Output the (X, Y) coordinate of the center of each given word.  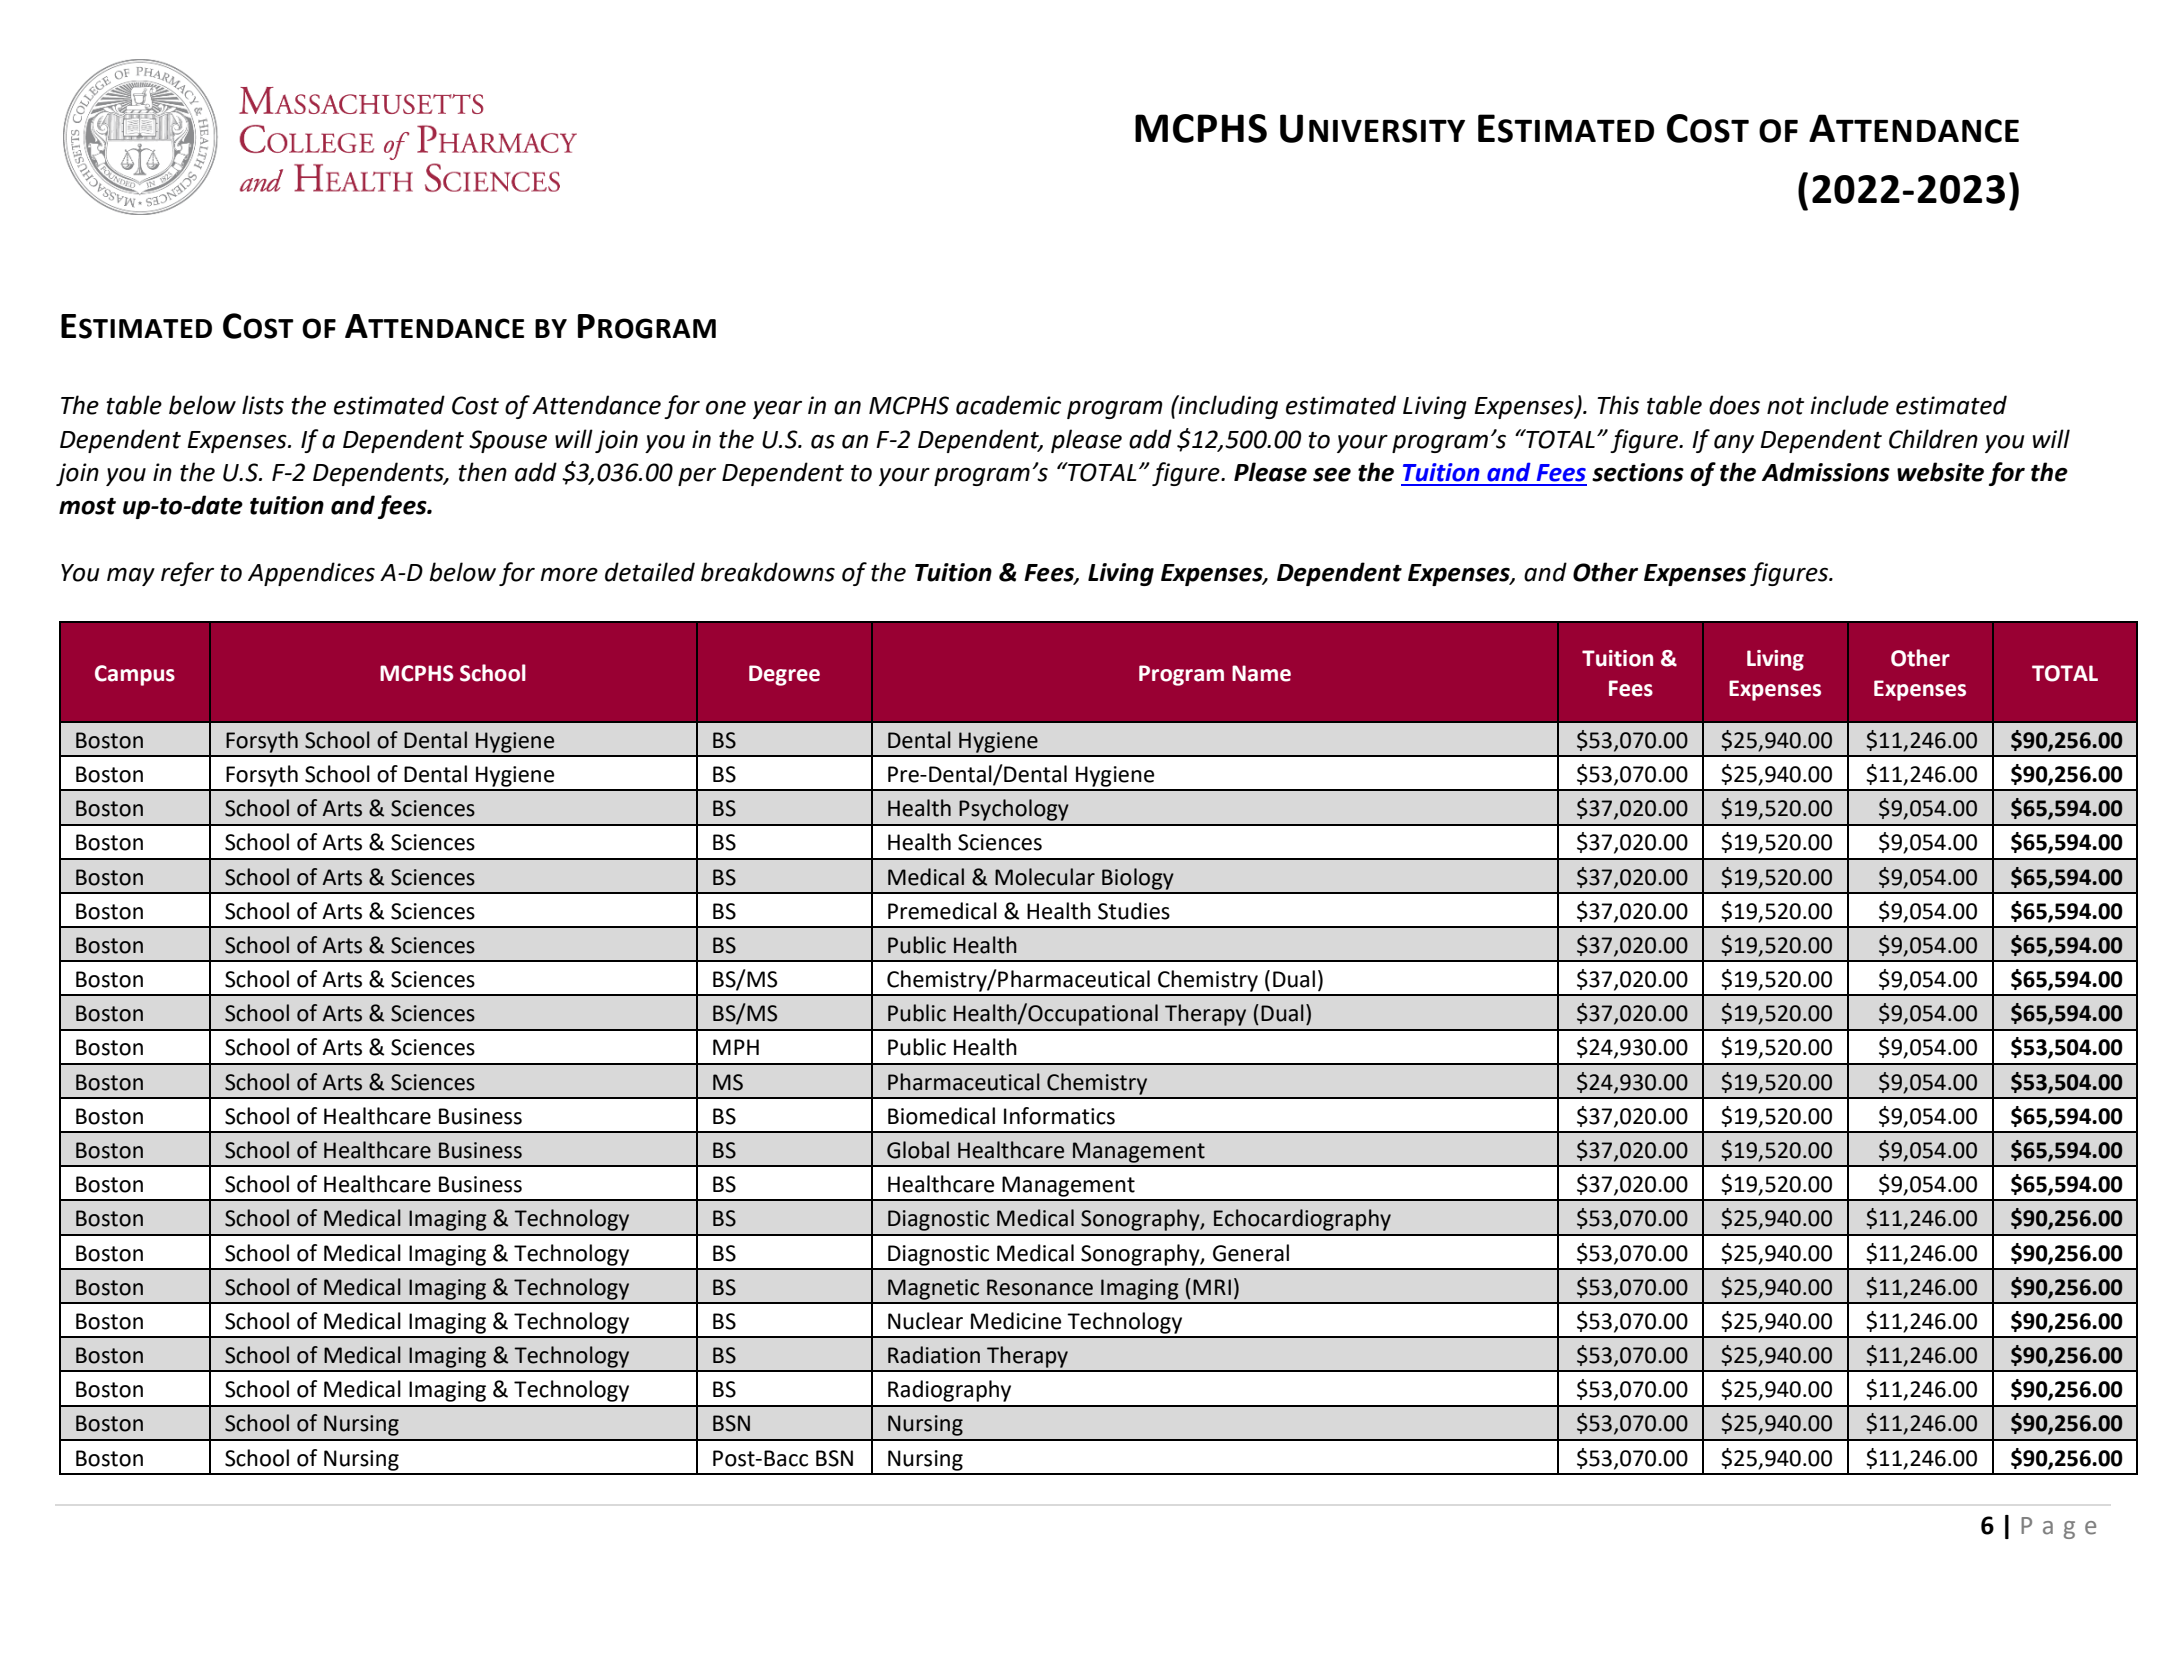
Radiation (934, 1355)
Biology (1138, 879)
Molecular (1045, 877)
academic (1008, 405)
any (1734, 444)
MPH (736, 1047)
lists (263, 405)
